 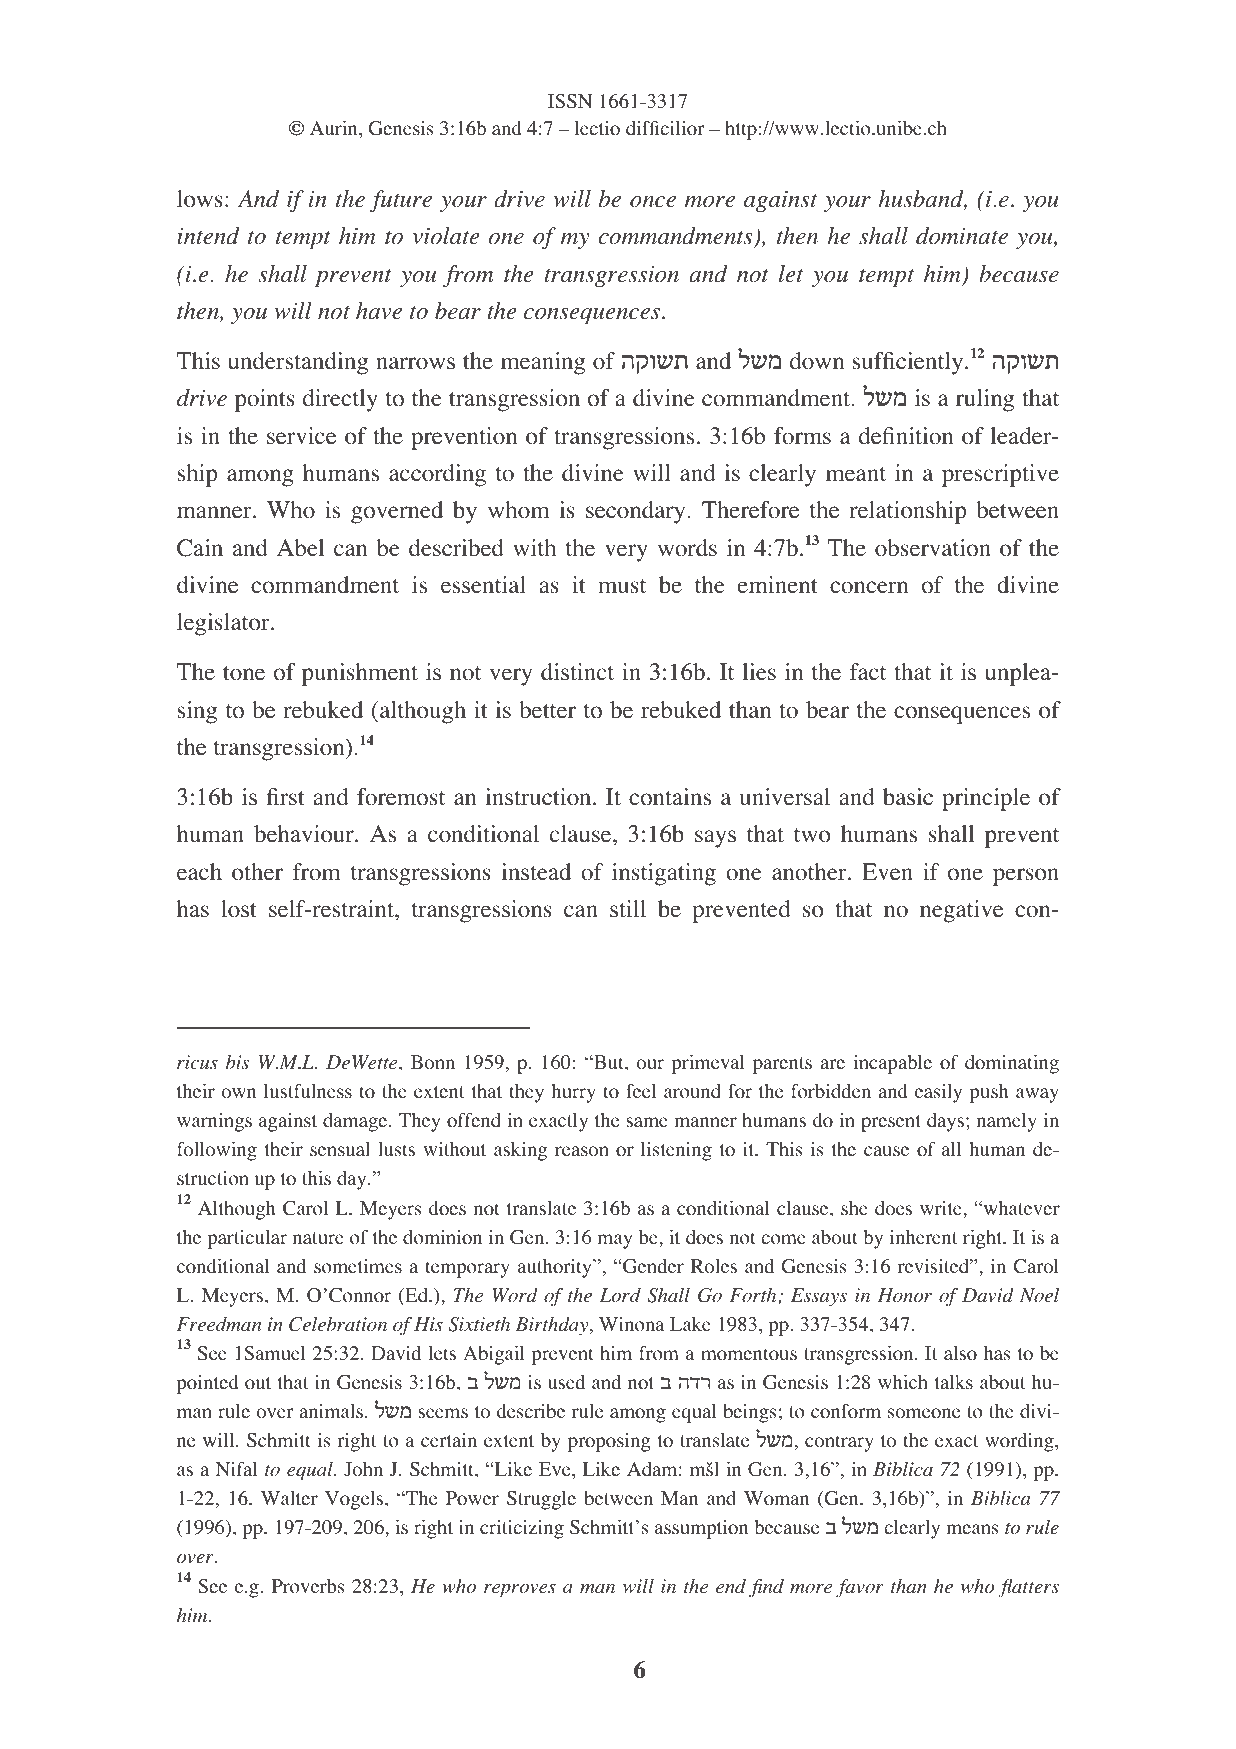 What do you see at coordinates (972, 1529) in the document?
I see `means` at bounding box center [972, 1529].
